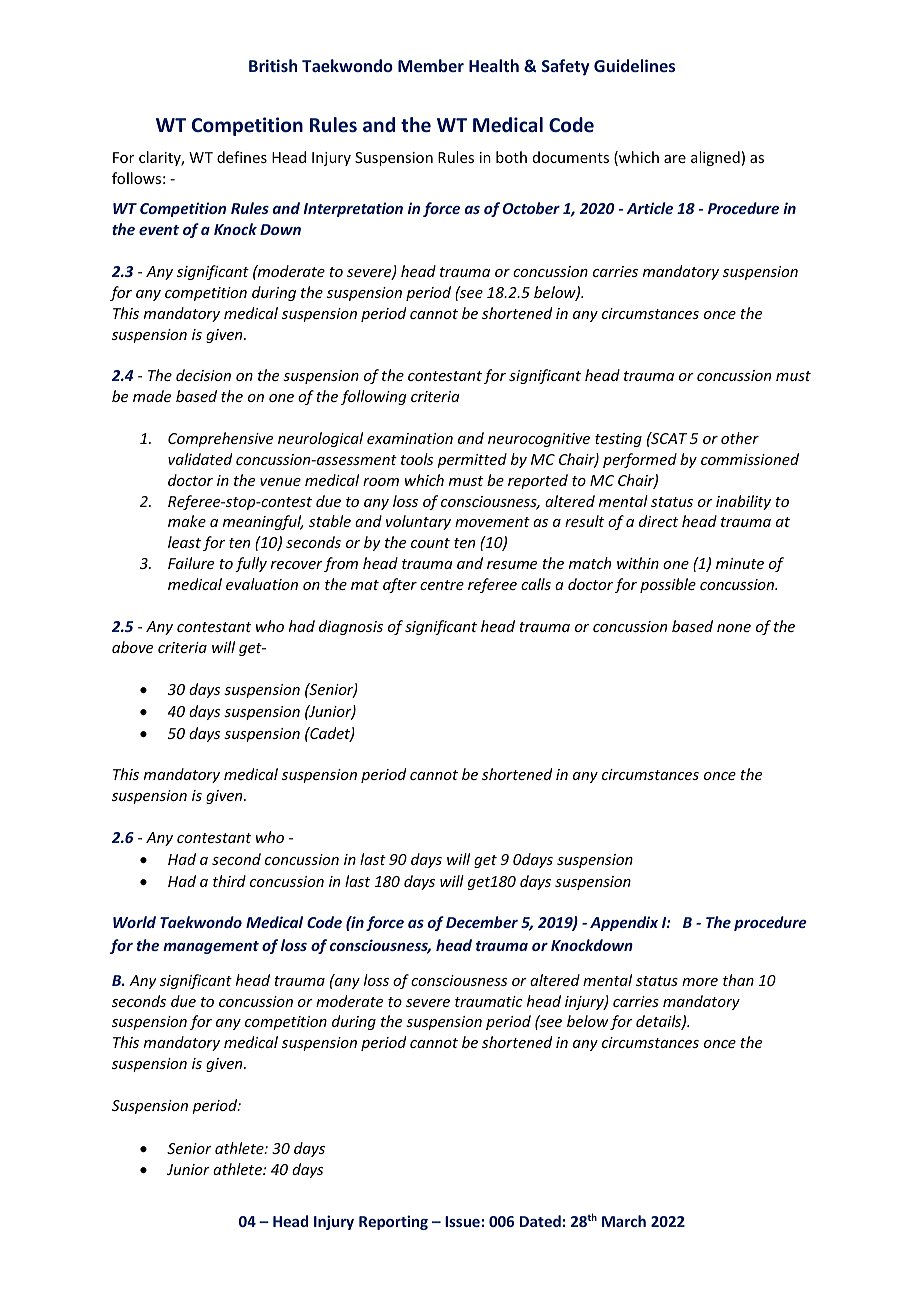  What do you see at coordinates (624, 923) in the screenshot?
I see `Appendix` at bounding box center [624, 923].
